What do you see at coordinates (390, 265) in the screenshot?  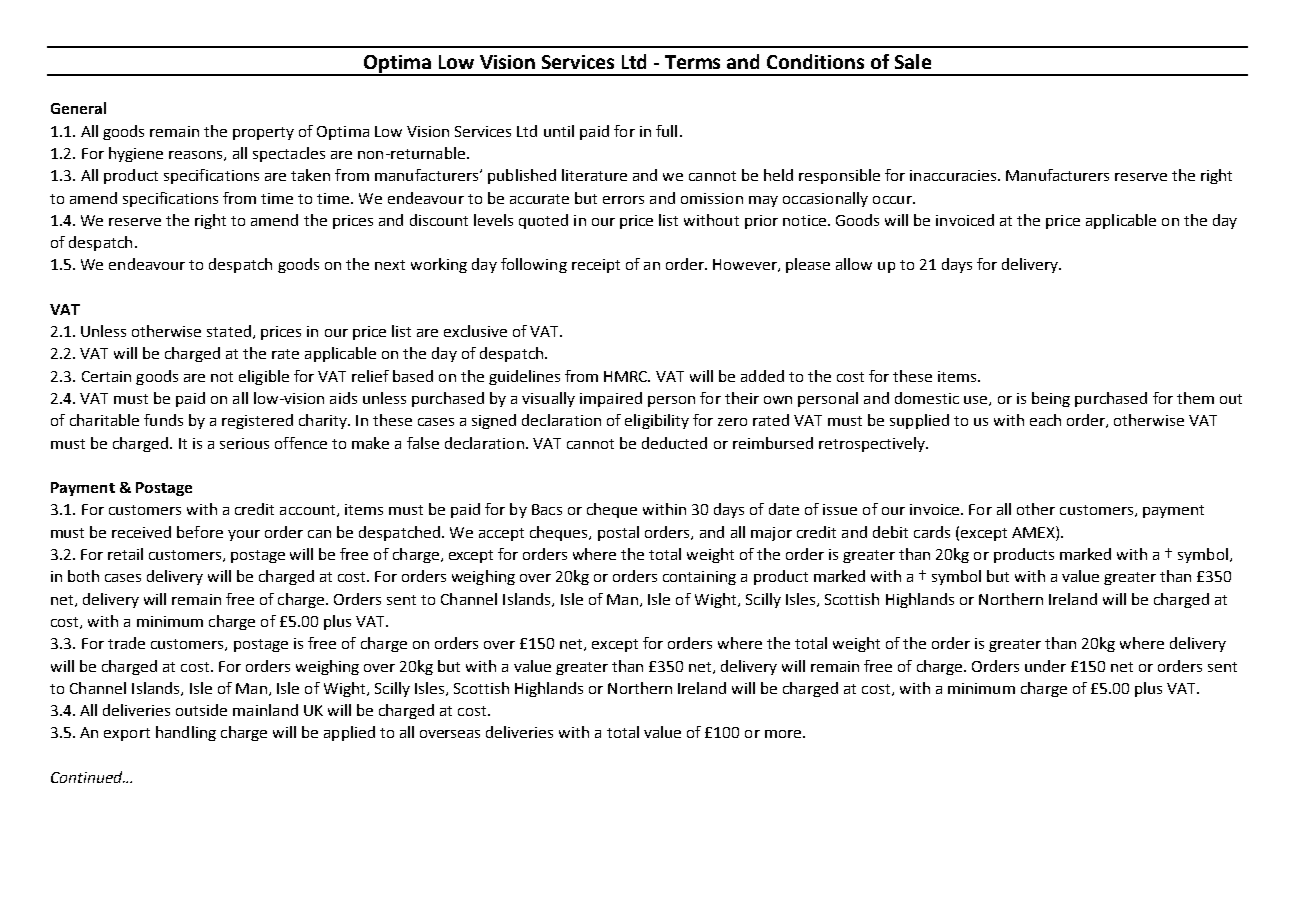 I see `next` at bounding box center [390, 265].
